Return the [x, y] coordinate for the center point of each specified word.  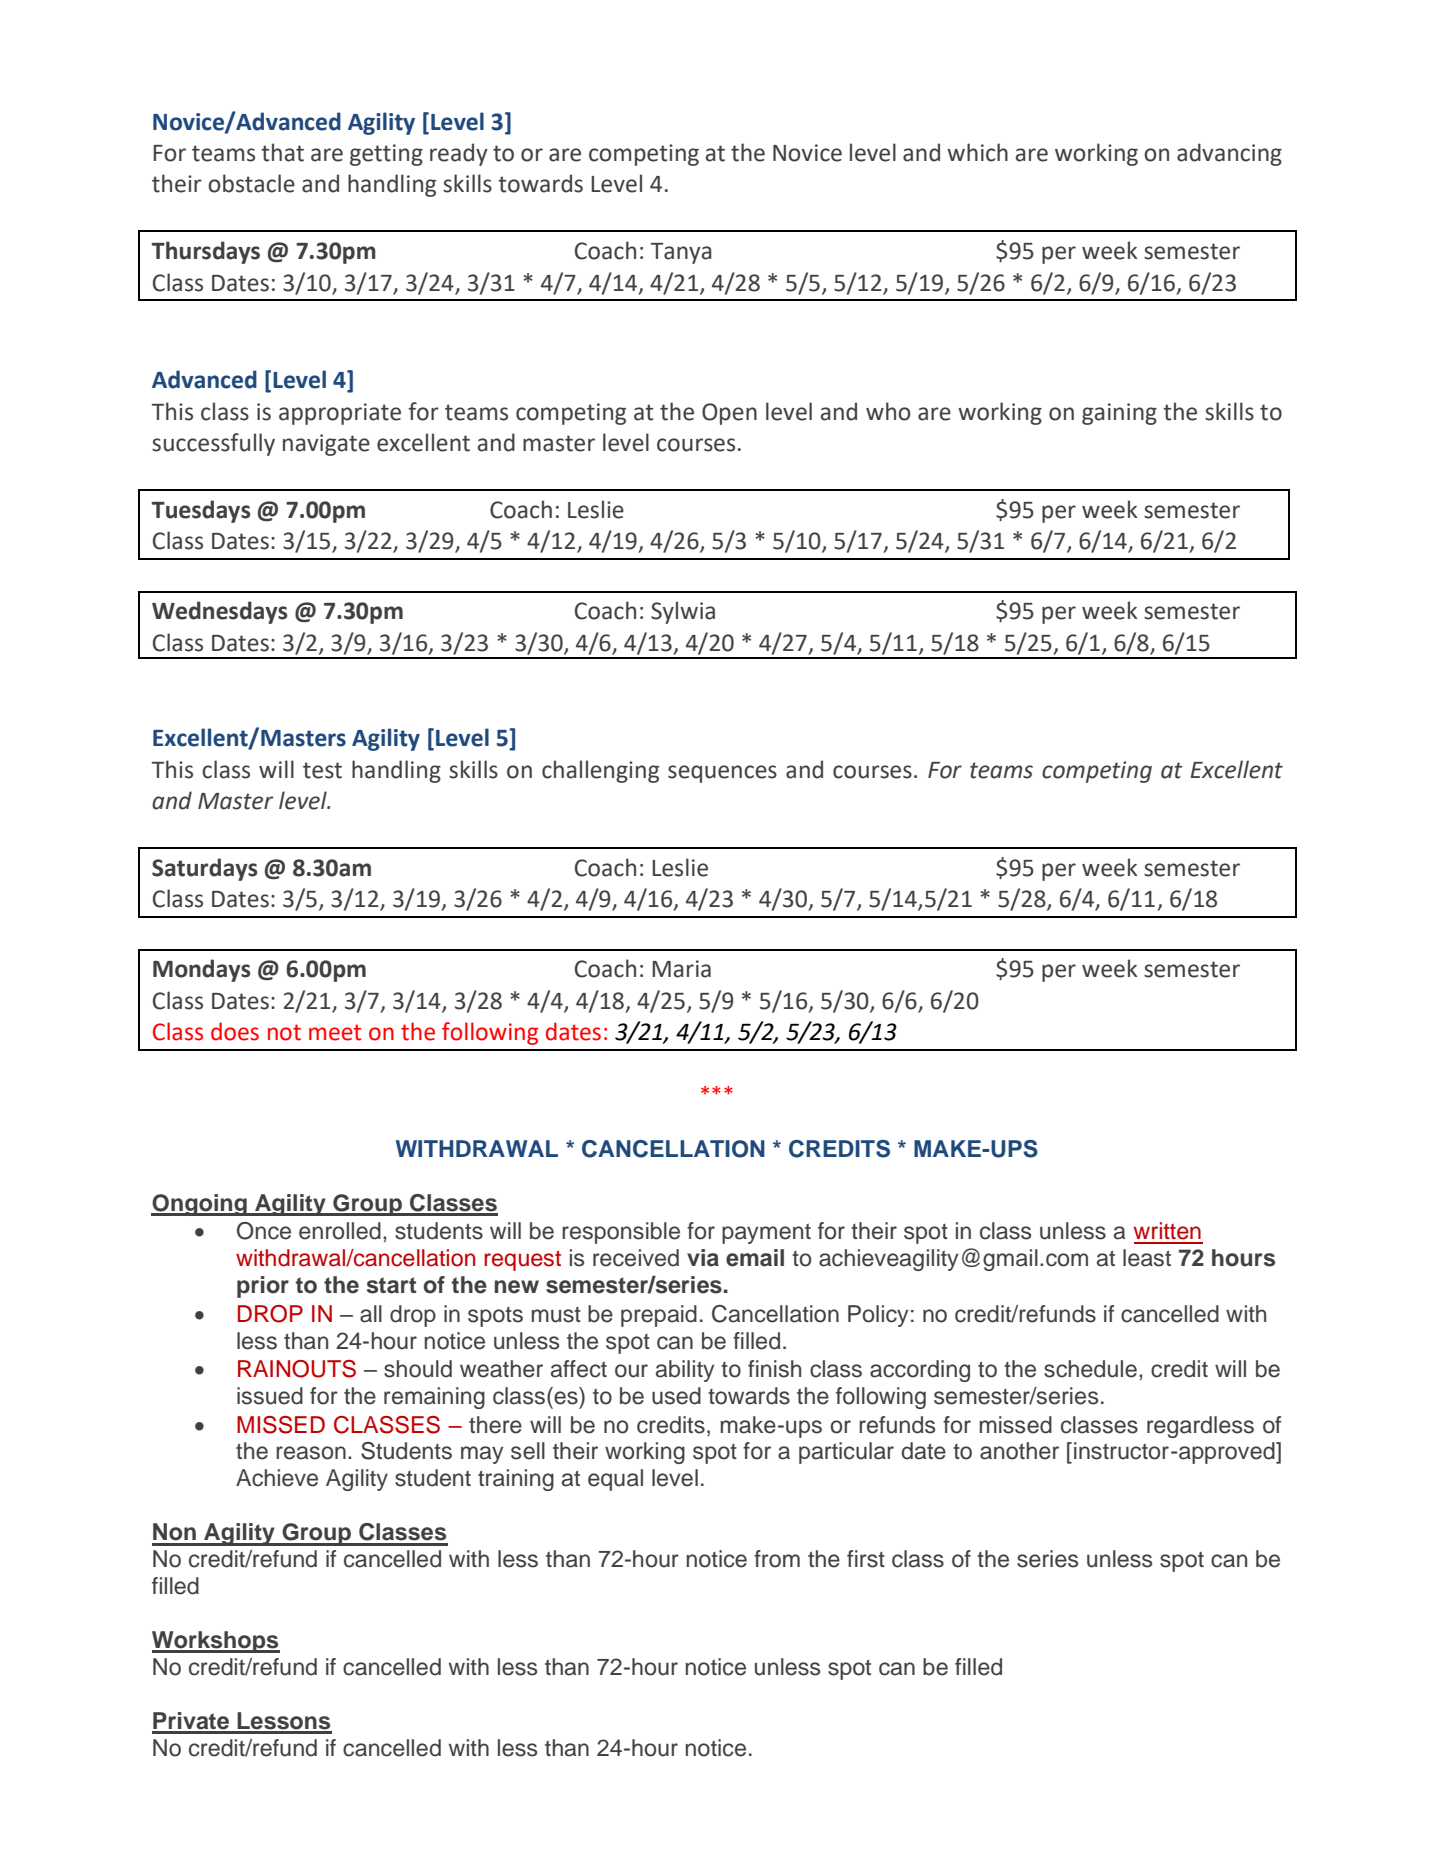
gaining [1119, 414]
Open [729, 414]
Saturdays [205, 869]
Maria [681, 969]
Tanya [681, 253]
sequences [722, 774]
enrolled [340, 1231]
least [1147, 1258]
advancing [1229, 154]
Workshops [216, 1642]
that [282, 152]
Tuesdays [201, 511]
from [777, 1559]
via [703, 1258]
